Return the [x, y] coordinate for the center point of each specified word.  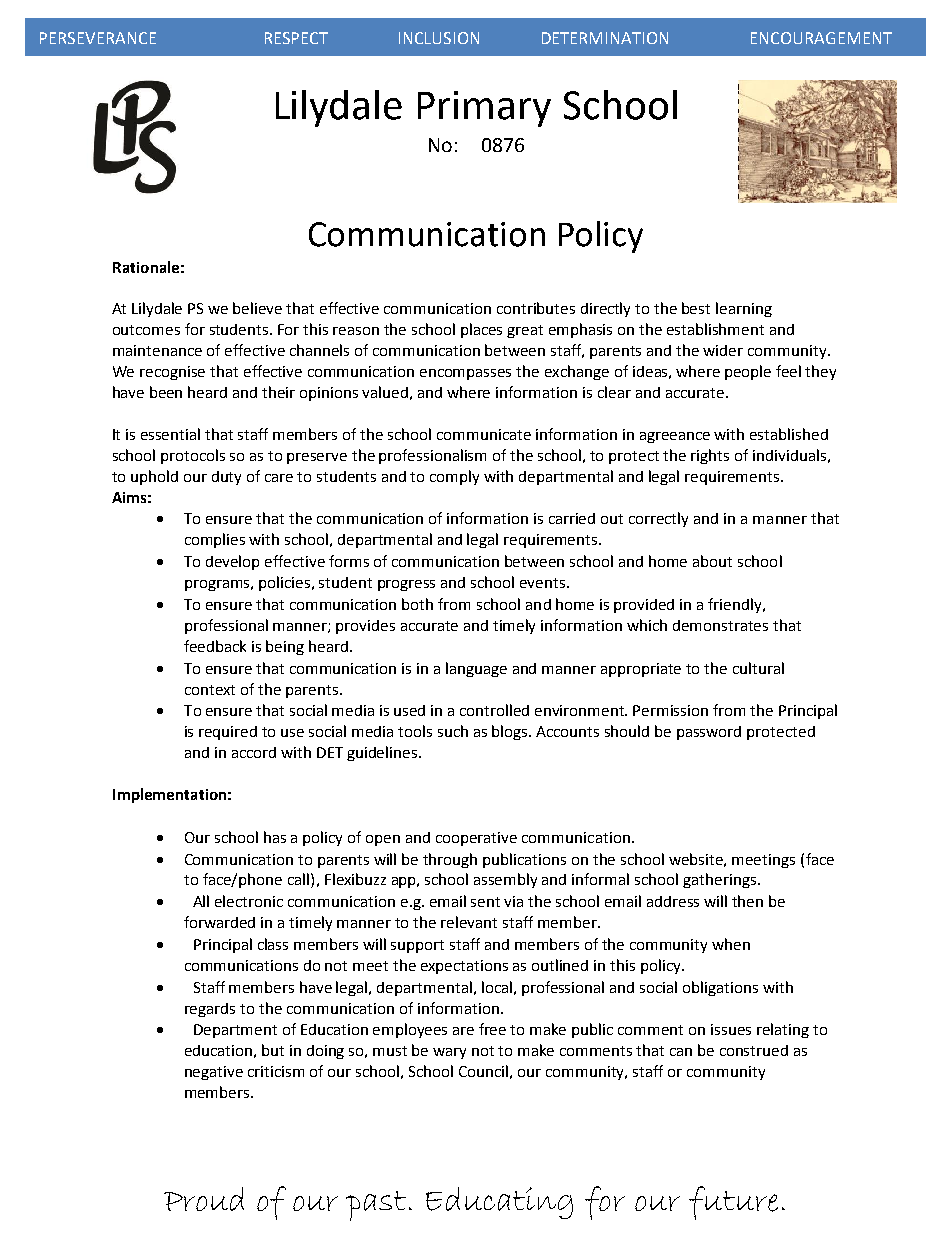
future [733, 1203]
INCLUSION [439, 38]
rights [710, 456]
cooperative [476, 839]
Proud [204, 1199]
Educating [499, 1203]
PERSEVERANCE [98, 38]
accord [254, 752]
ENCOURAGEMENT [821, 38]
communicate [484, 434]
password [709, 733]
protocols [193, 456]
